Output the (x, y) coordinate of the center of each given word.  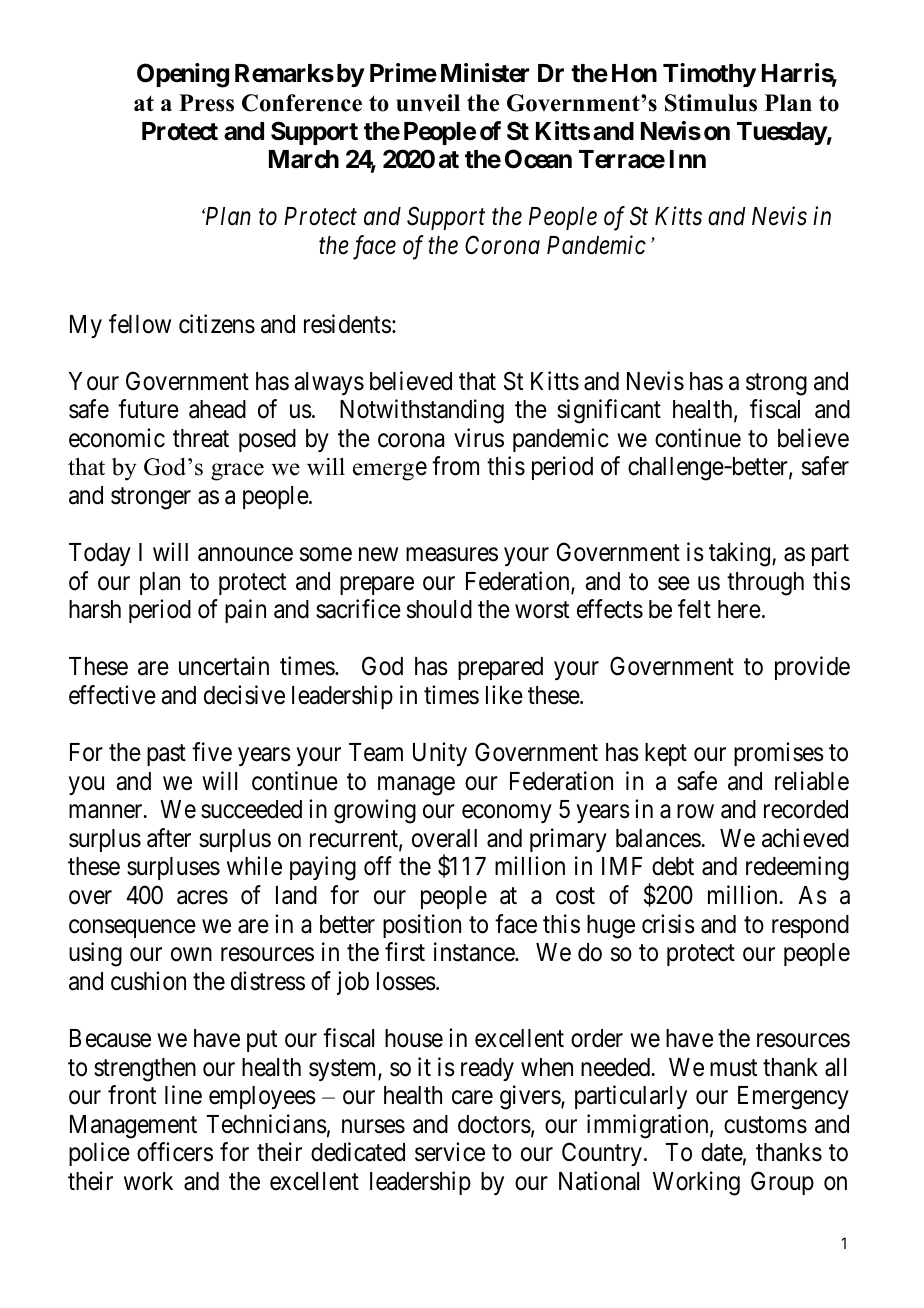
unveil (428, 103)
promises (779, 754)
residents (347, 324)
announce (245, 555)
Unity (440, 754)
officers (175, 1152)
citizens (217, 324)
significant (609, 411)
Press (206, 103)
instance (475, 952)
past (166, 755)
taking (741, 554)
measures (452, 555)
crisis (668, 924)
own (191, 955)
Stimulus (711, 103)
